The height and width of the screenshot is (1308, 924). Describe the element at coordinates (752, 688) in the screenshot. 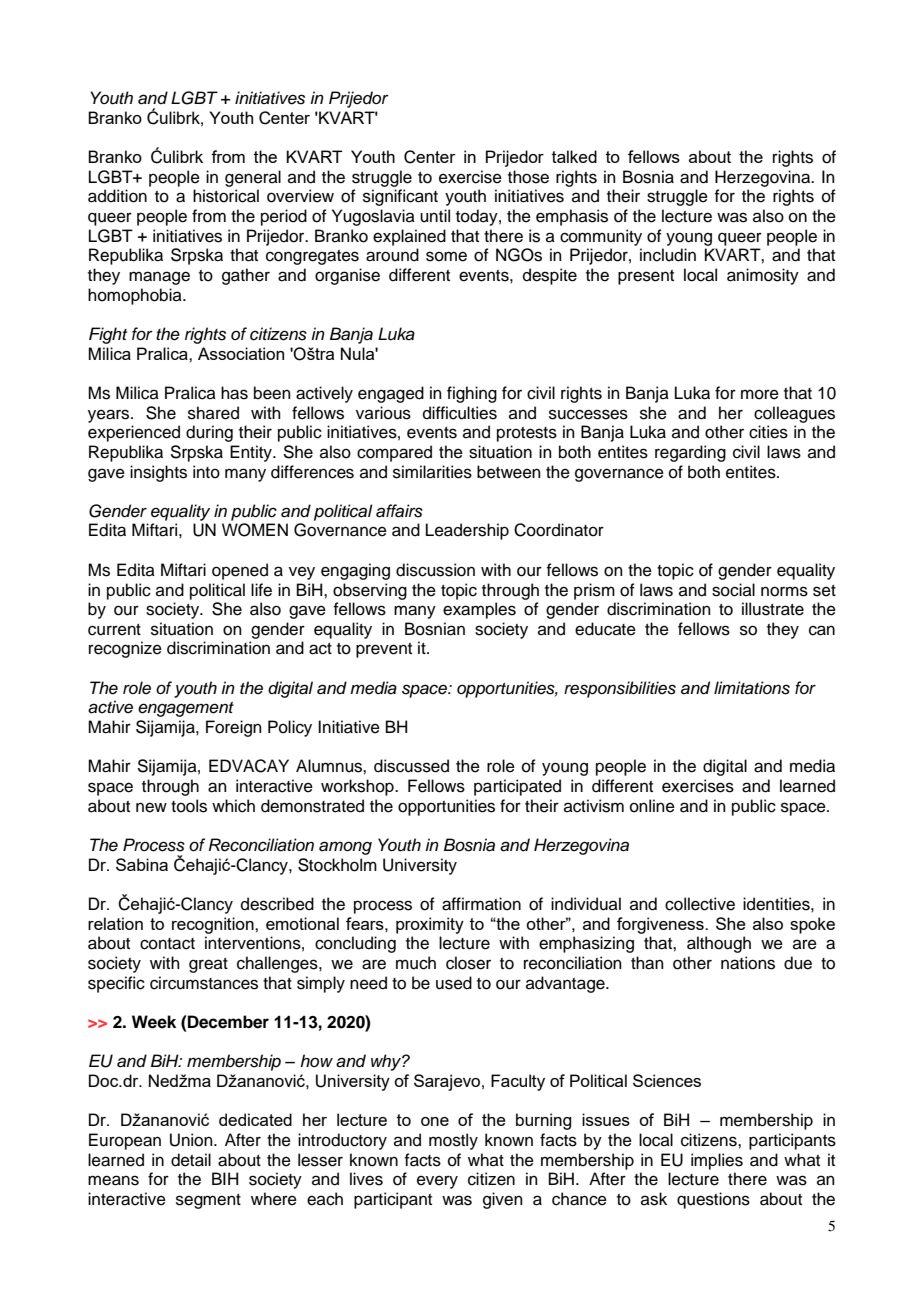

I see `limitations` at that location.
